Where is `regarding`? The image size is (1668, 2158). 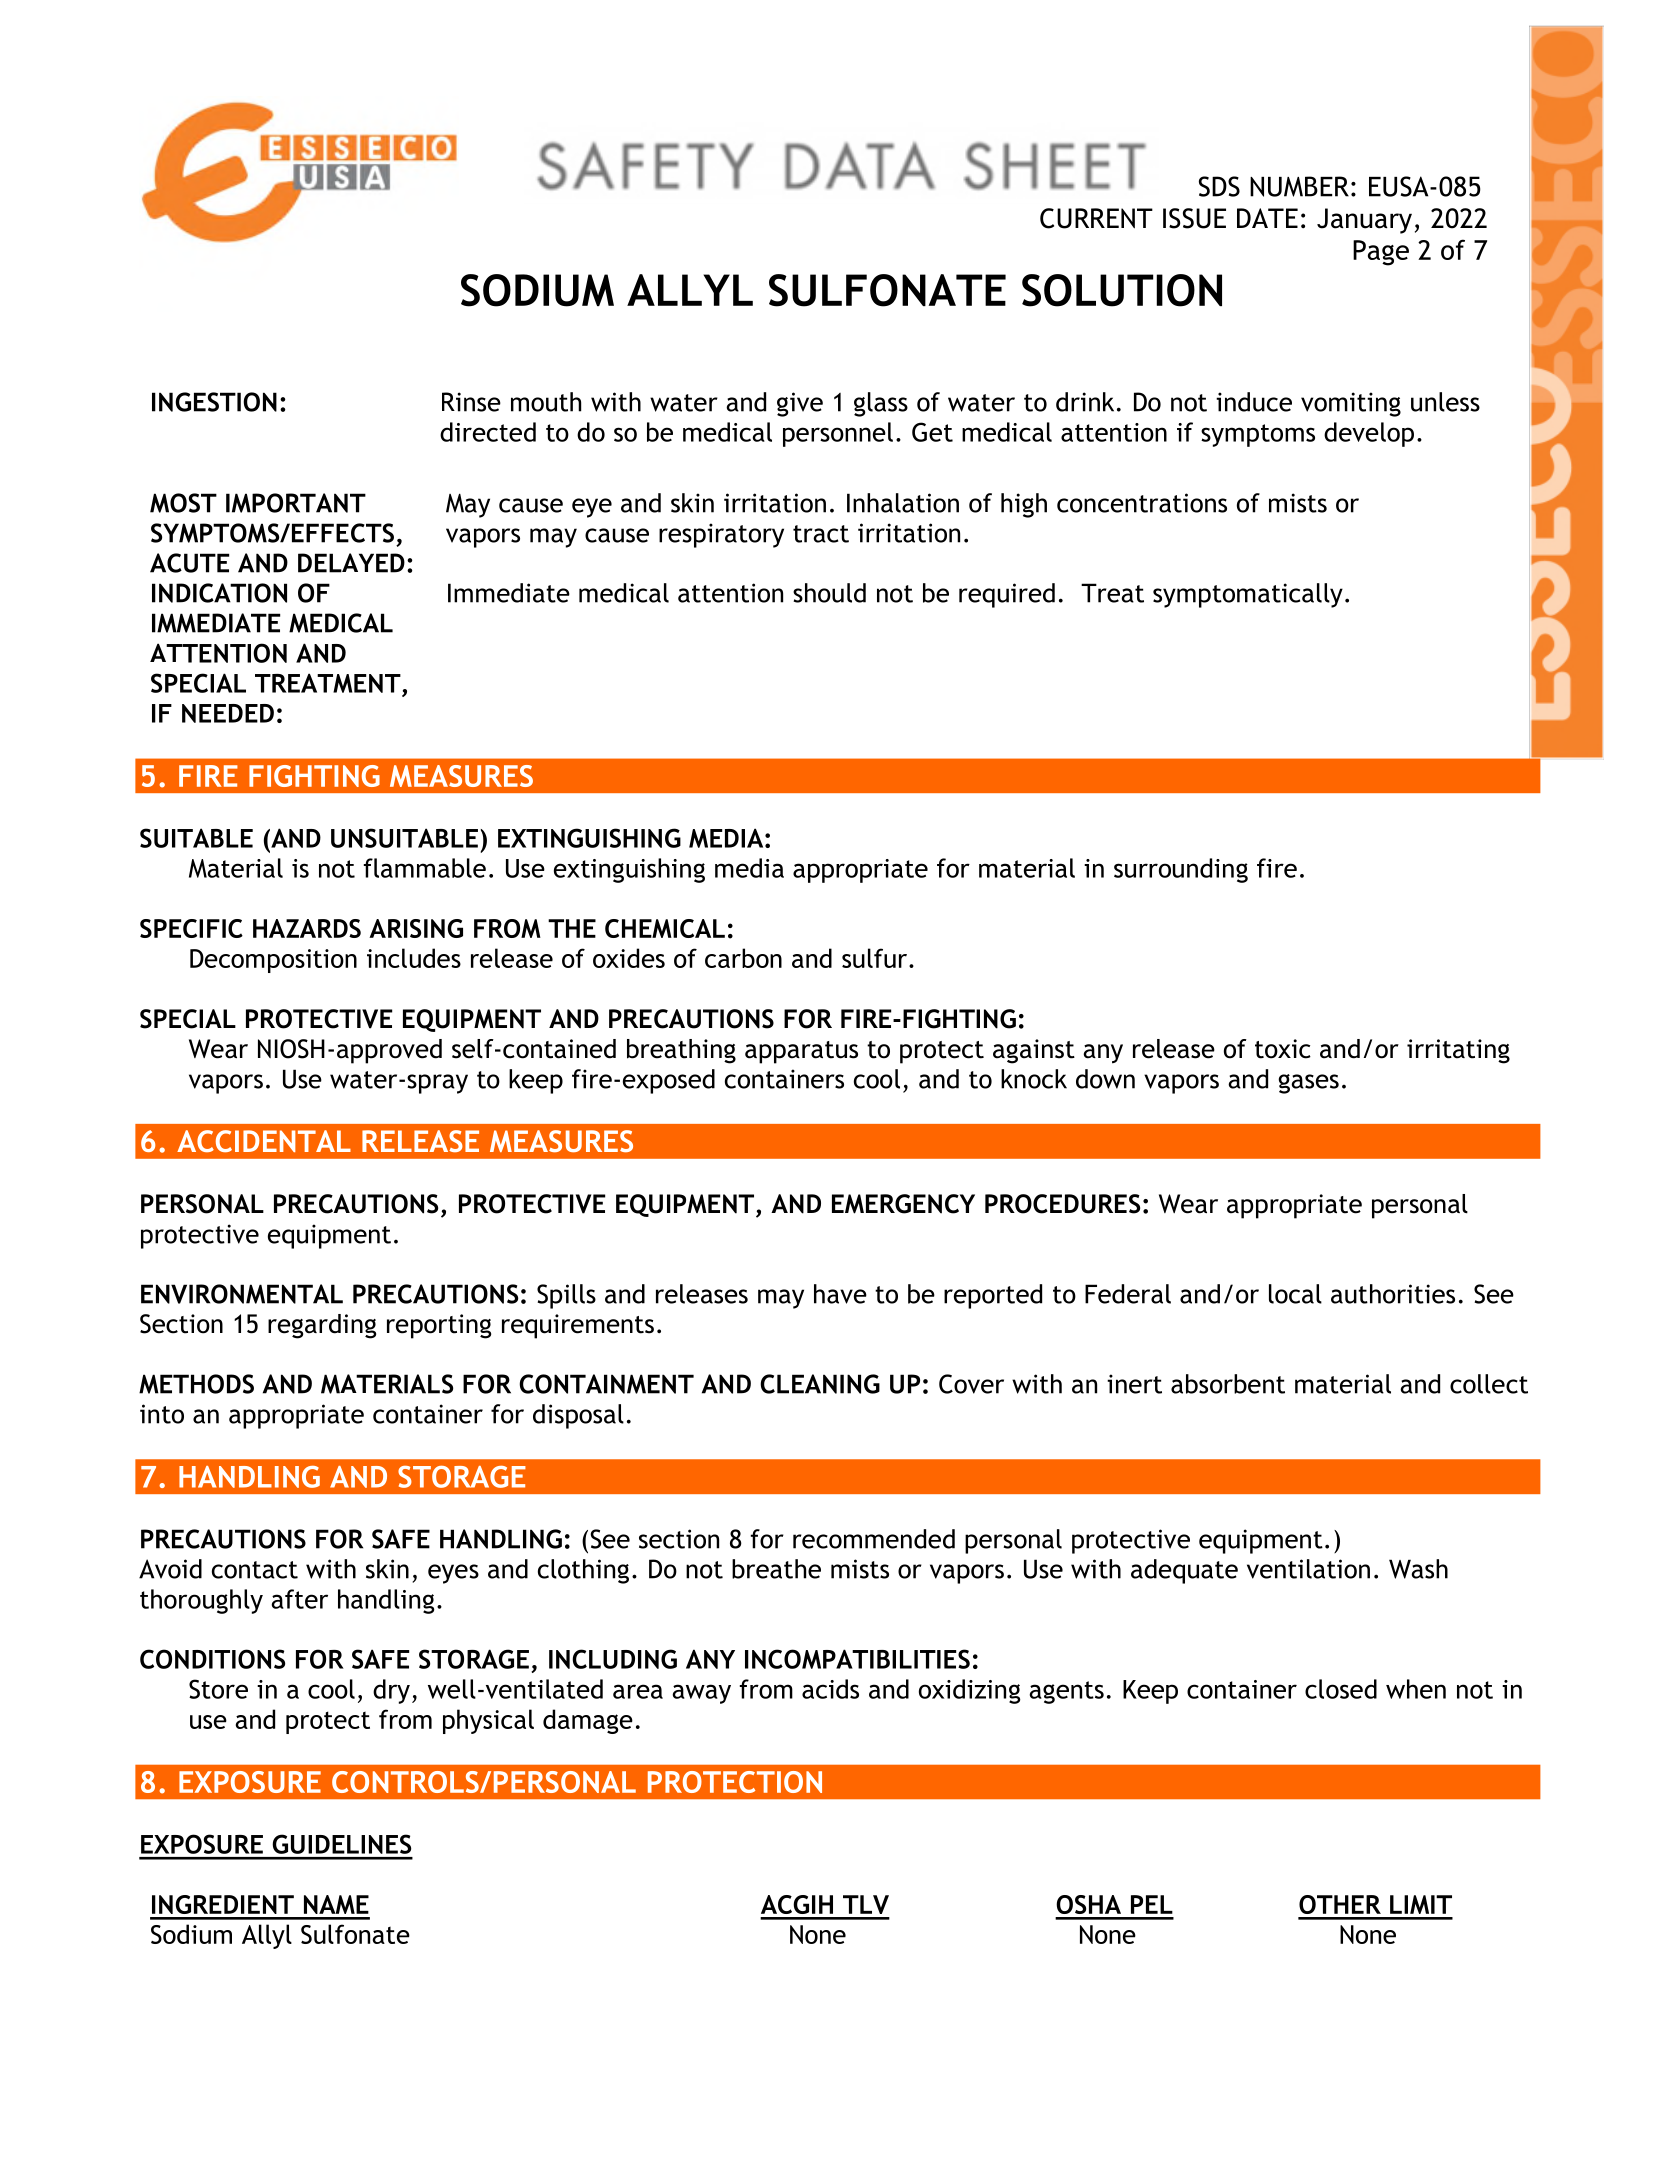
regarding is located at coordinates (322, 1326).
